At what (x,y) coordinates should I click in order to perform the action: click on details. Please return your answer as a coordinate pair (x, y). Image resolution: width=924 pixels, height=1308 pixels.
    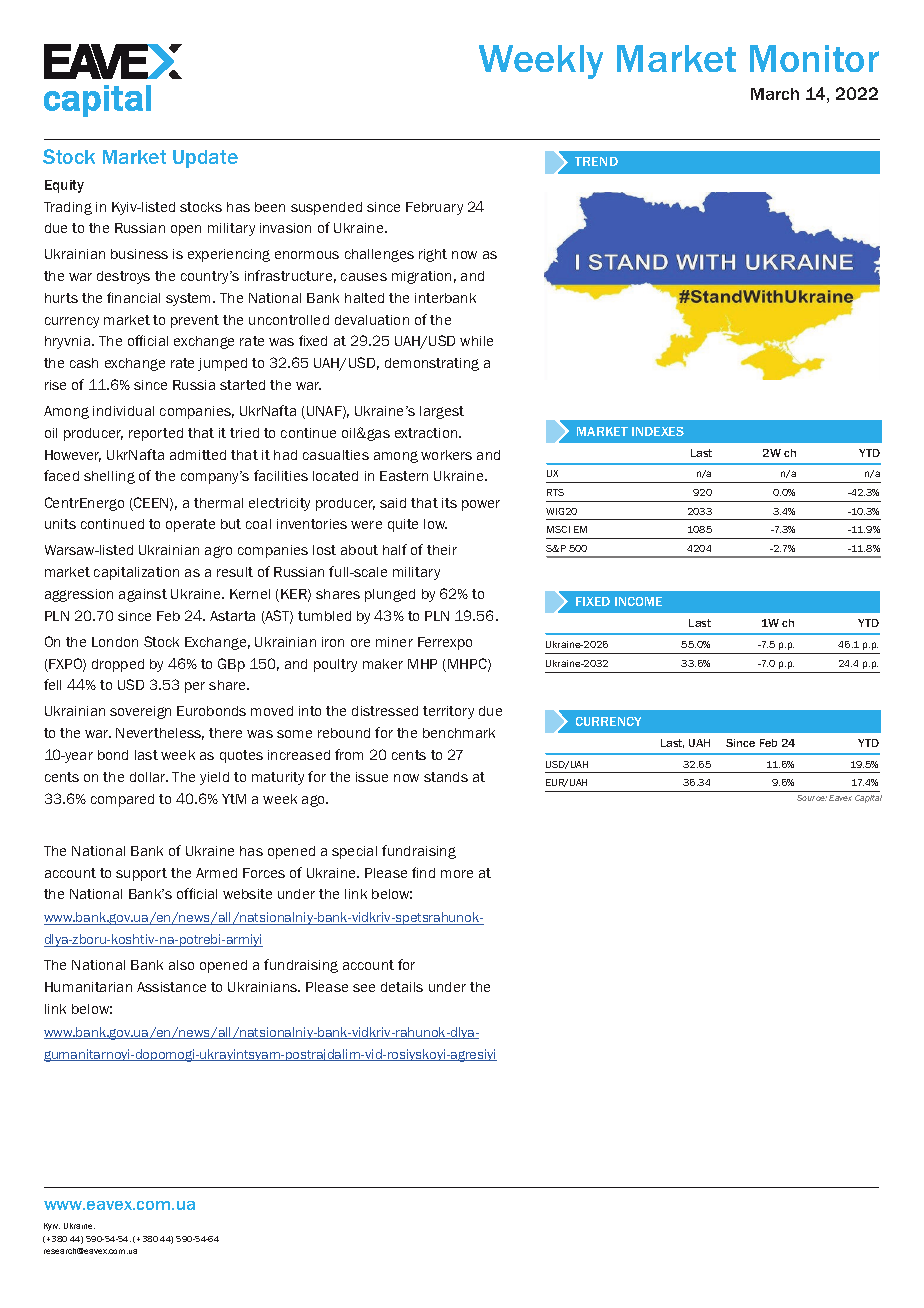
    Looking at the image, I should click on (402, 987).
